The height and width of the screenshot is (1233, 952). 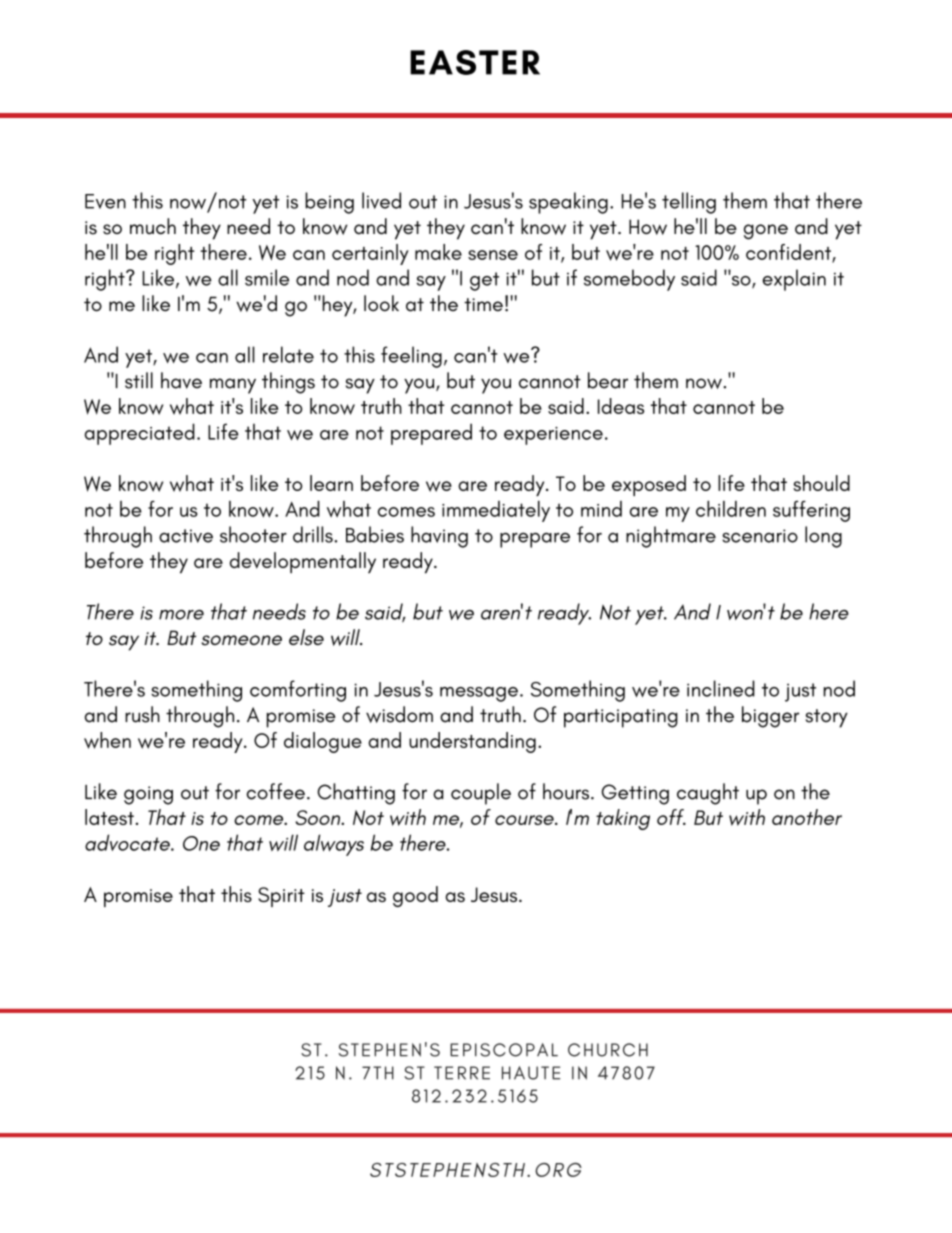 What do you see at coordinates (689, 203) in the screenshot?
I see `telling` at bounding box center [689, 203].
